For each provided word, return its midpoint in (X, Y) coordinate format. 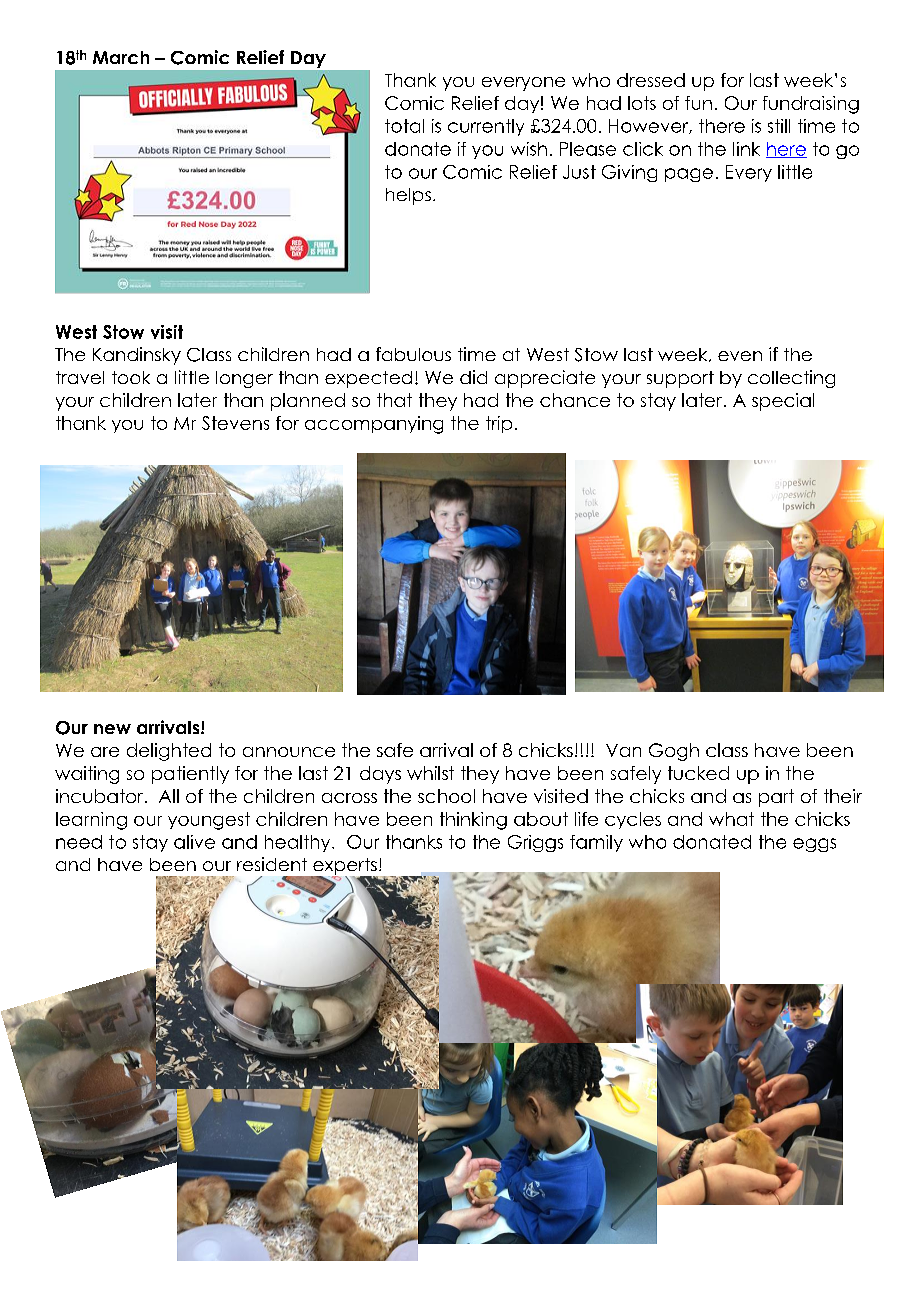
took (131, 377)
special (783, 402)
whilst (430, 773)
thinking (473, 821)
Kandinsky (137, 356)
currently (486, 127)
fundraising (811, 105)
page (689, 175)
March (121, 57)
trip (499, 424)
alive (194, 842)
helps (408, 196)
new (112, 729)
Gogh (674, 752)
